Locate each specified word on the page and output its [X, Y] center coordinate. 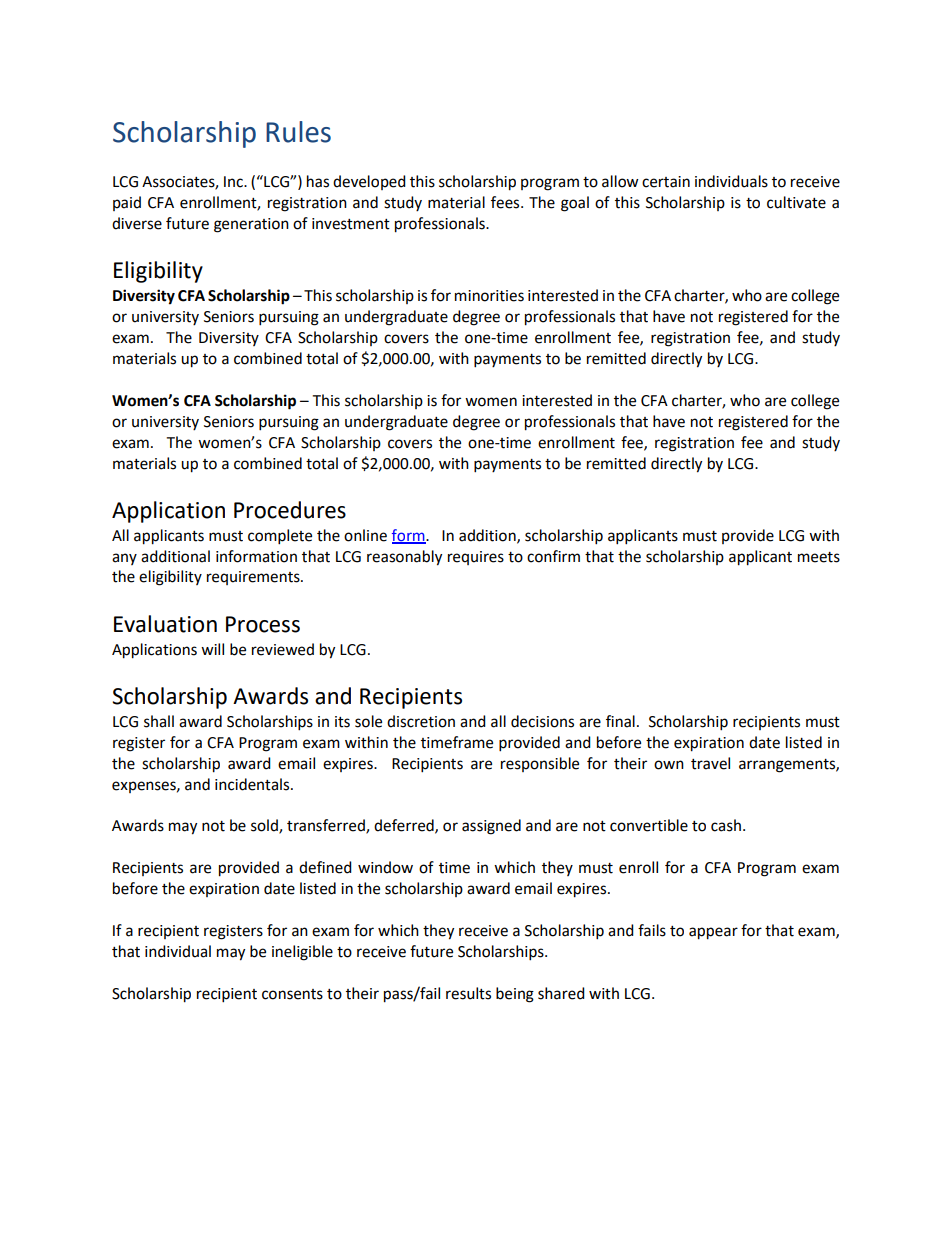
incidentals [253, 784]
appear [713, 933]
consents [292, 994]
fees [506, 202]
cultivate [796, 202]
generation [251, 225]
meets [819, 557]
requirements [254, 578]
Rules [298, 132]
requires [476, 558]
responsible [540, 764]
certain [666, 182]
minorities [489, 296]
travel [710, 763]
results [468, 993]
